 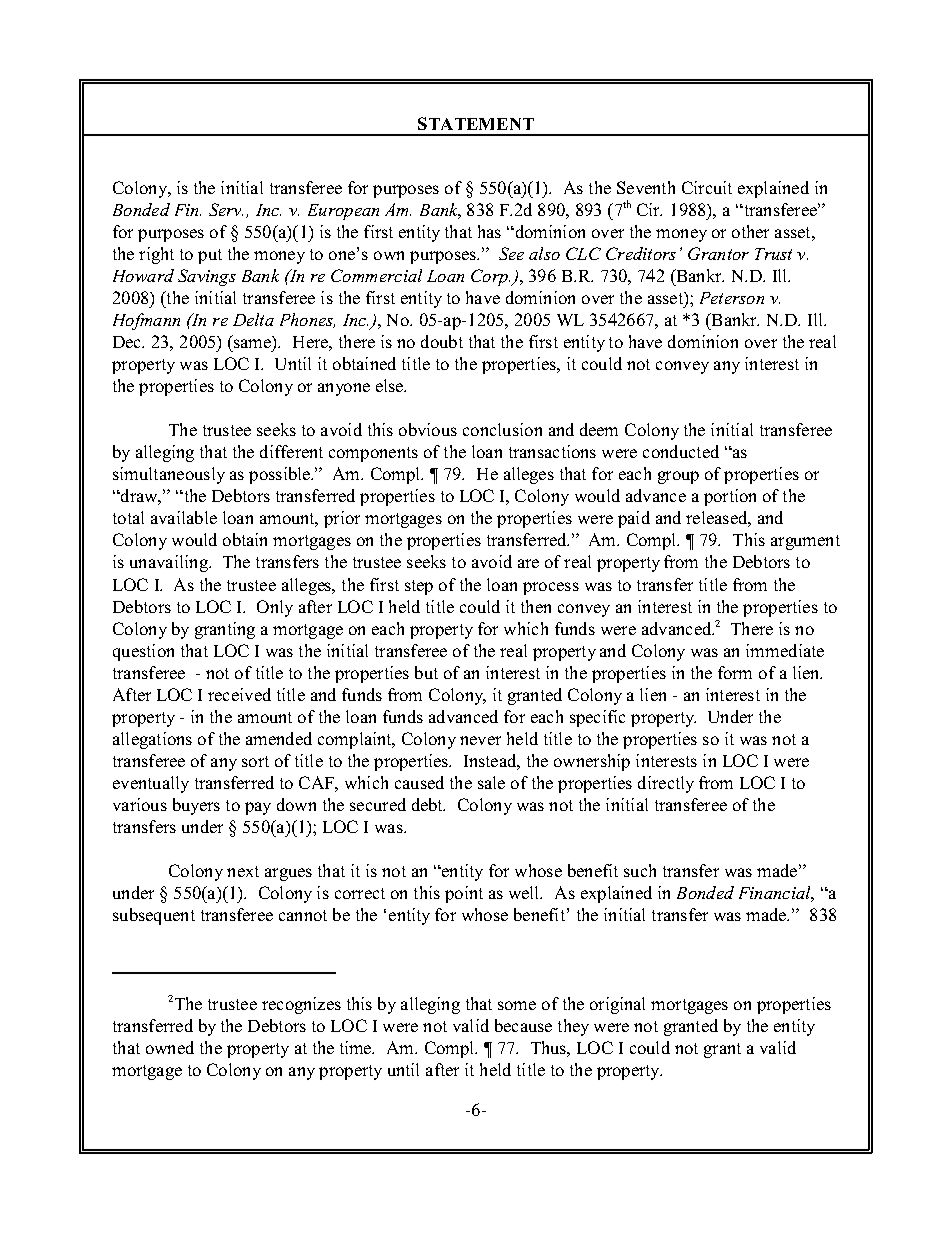 I want to click on owned, so click(x=170, y=1047).
